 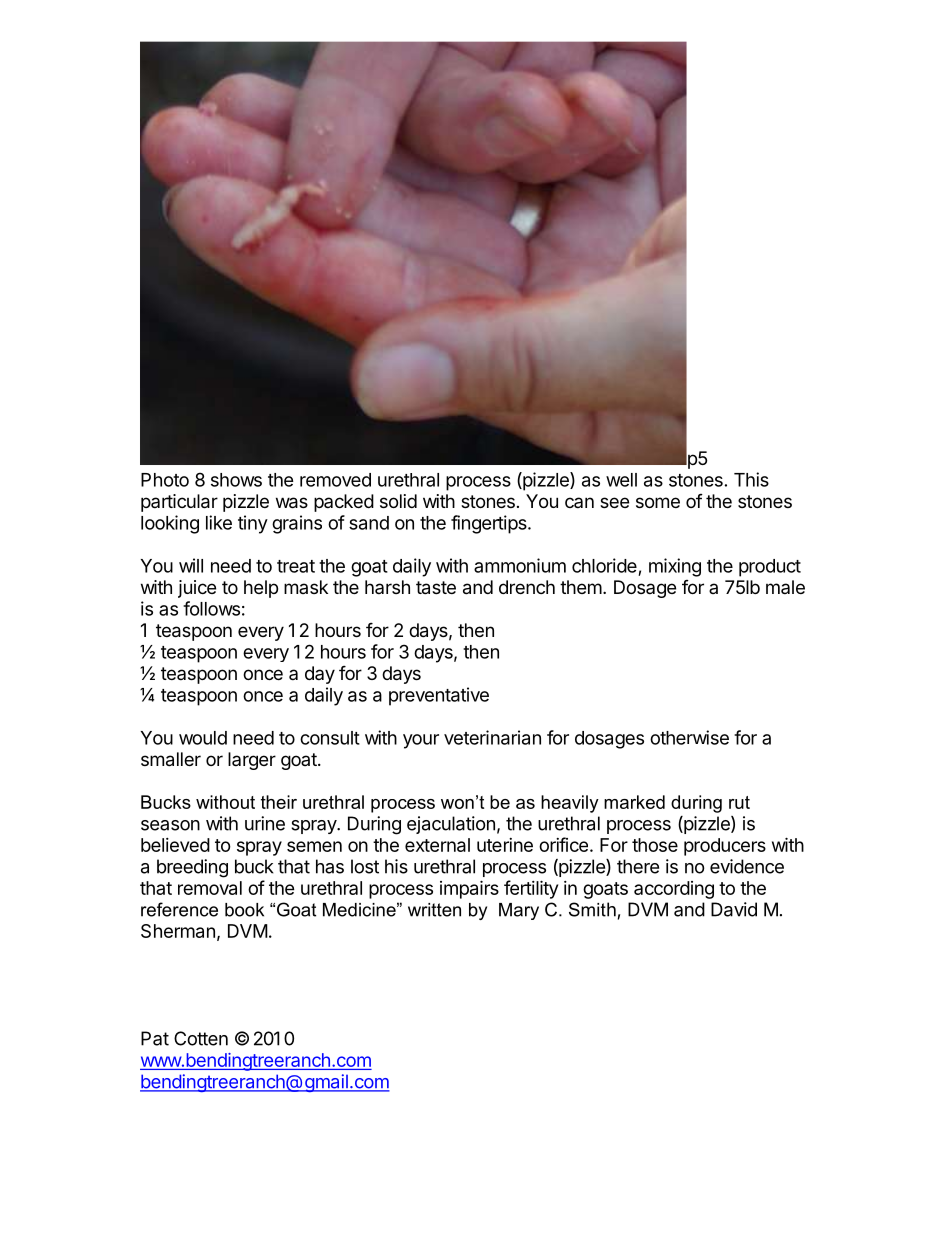 What do you see at coordinates (155, 1038) in the document?
I see `Pat` at bounding box center [155, 1038].
